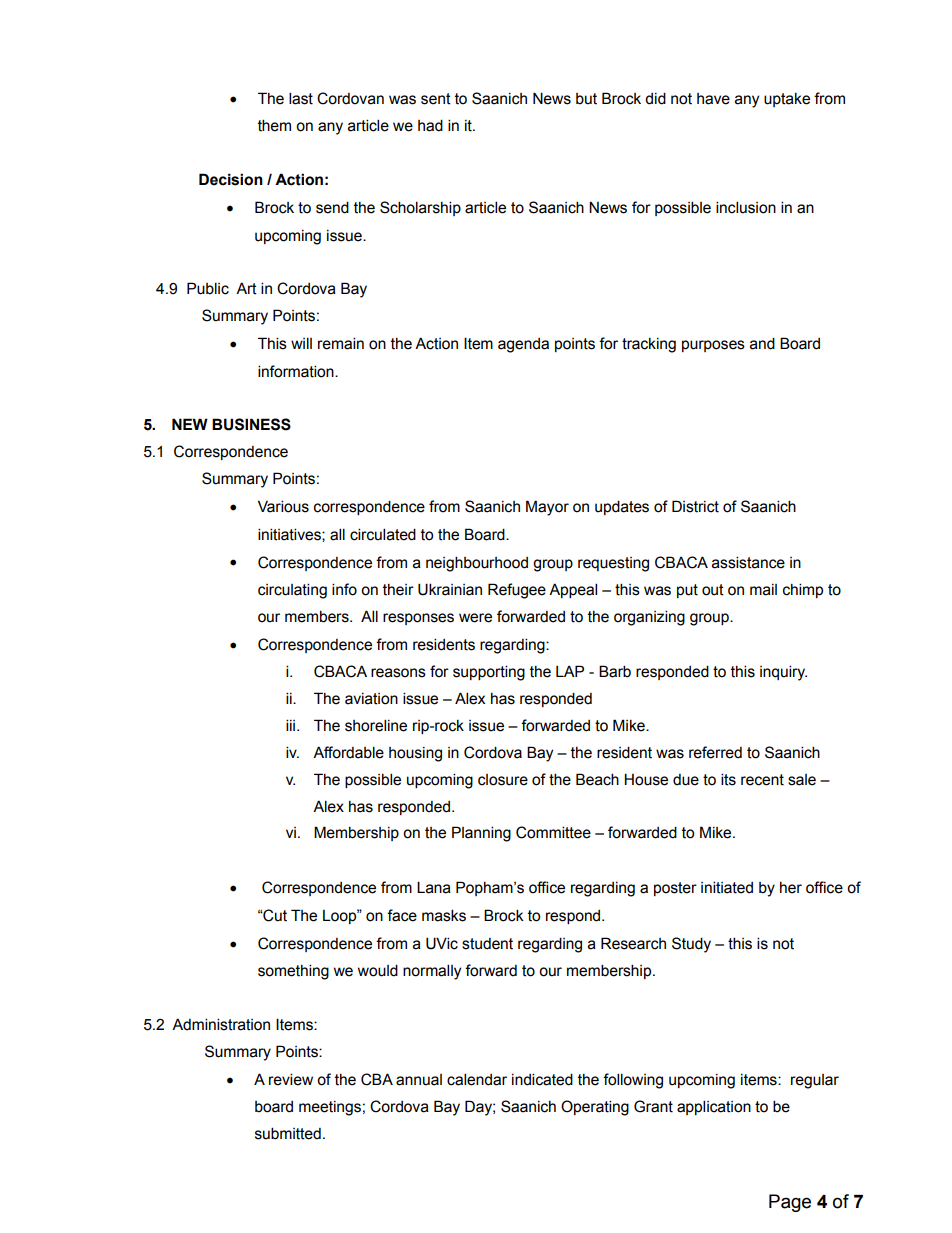 Image resolution: width=952 pixels, height=1233 pixels. What do you see at coordinates (542, 1079) in the document?
I see `indicated` at bounding box center [542, 1079].
